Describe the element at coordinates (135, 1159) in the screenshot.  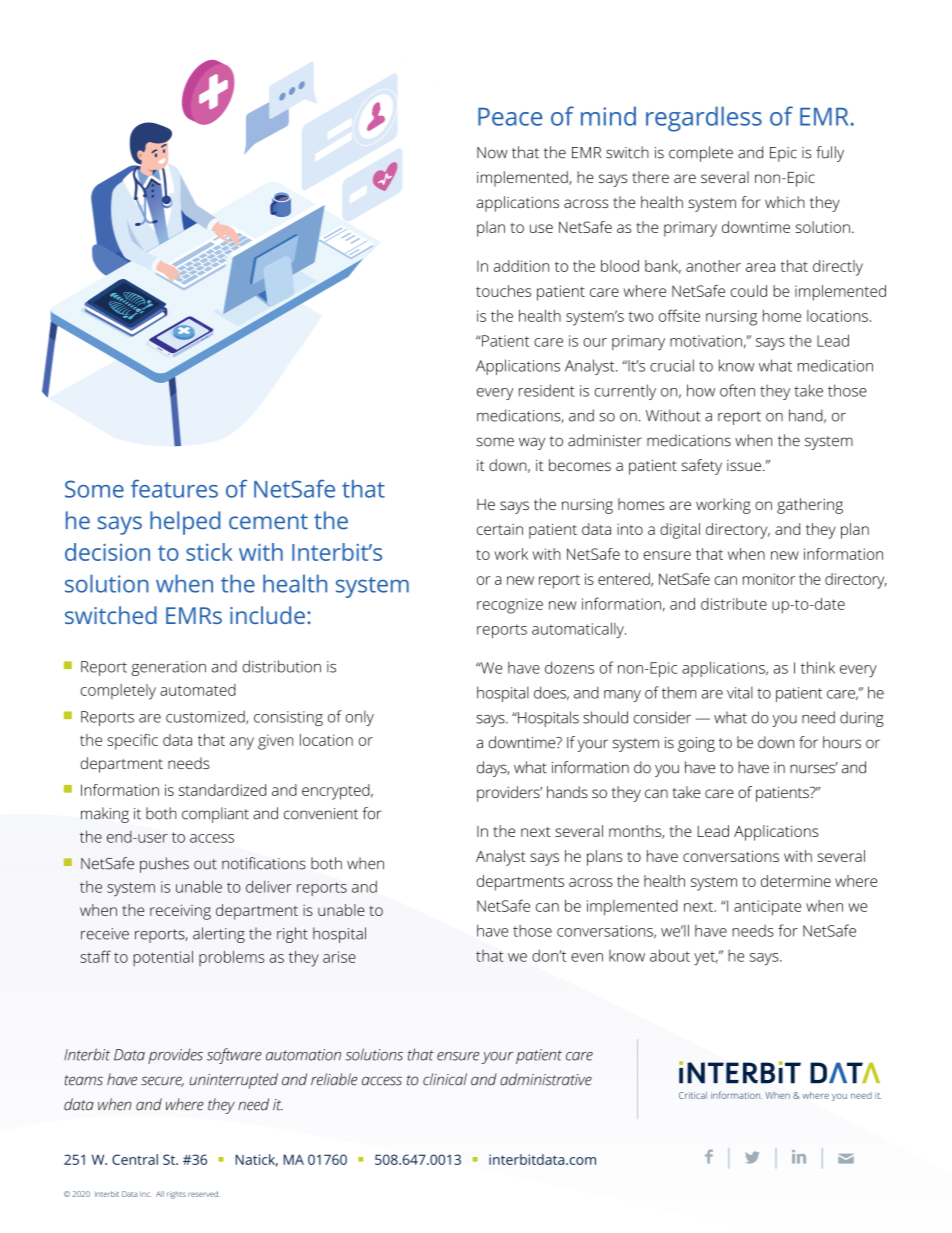
I see `Central` at that location.
